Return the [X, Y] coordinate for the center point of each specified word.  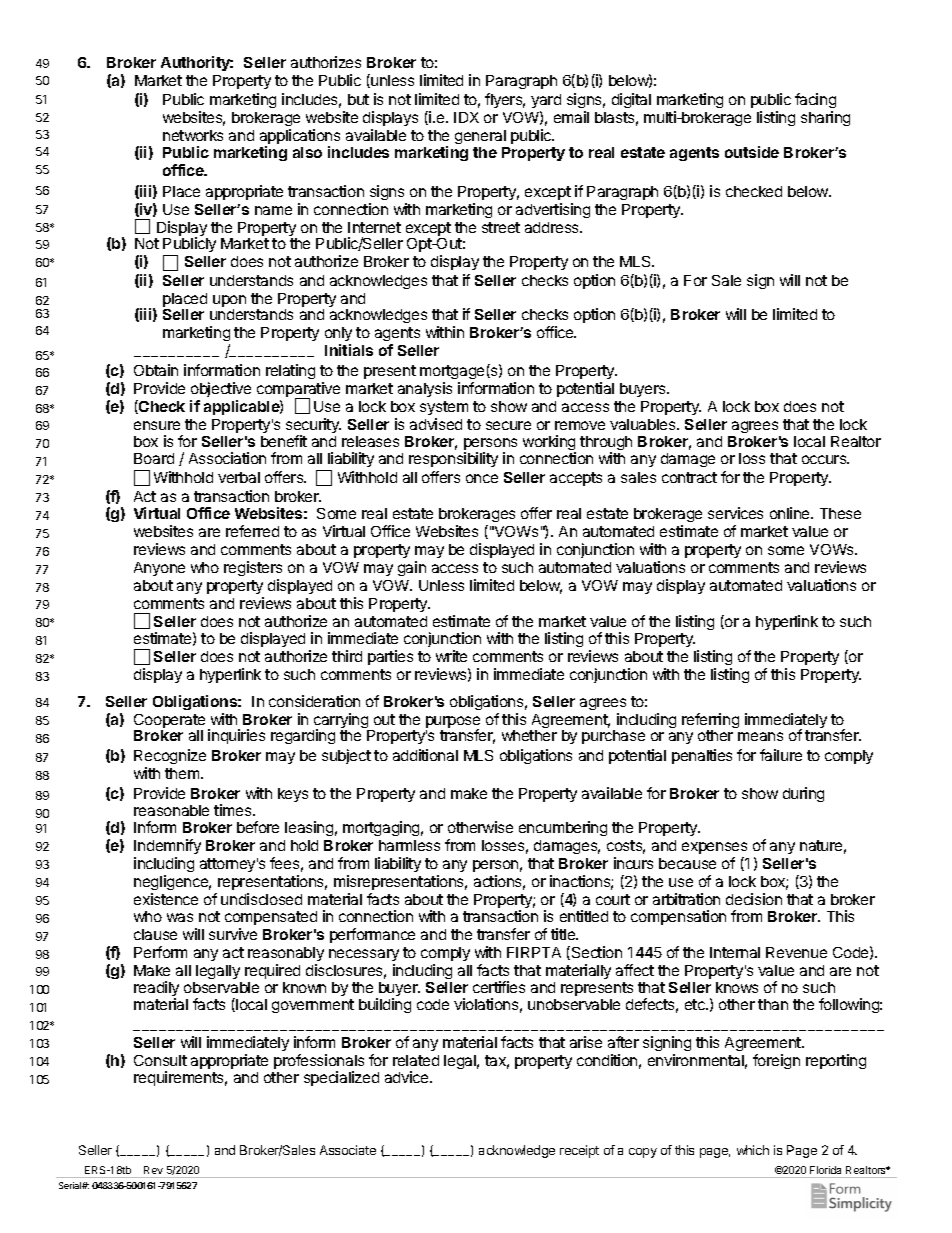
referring [710, 722]
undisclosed [261, 899]
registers [253, 570]
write [451, 656]
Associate [348, 1150]
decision [754, 899]
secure [508, 425]
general [480, 137]
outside [752, 152]
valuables [644, 424]
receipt [579, 1151]
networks [193, 135]
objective [221, 389]
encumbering [563, 828]
